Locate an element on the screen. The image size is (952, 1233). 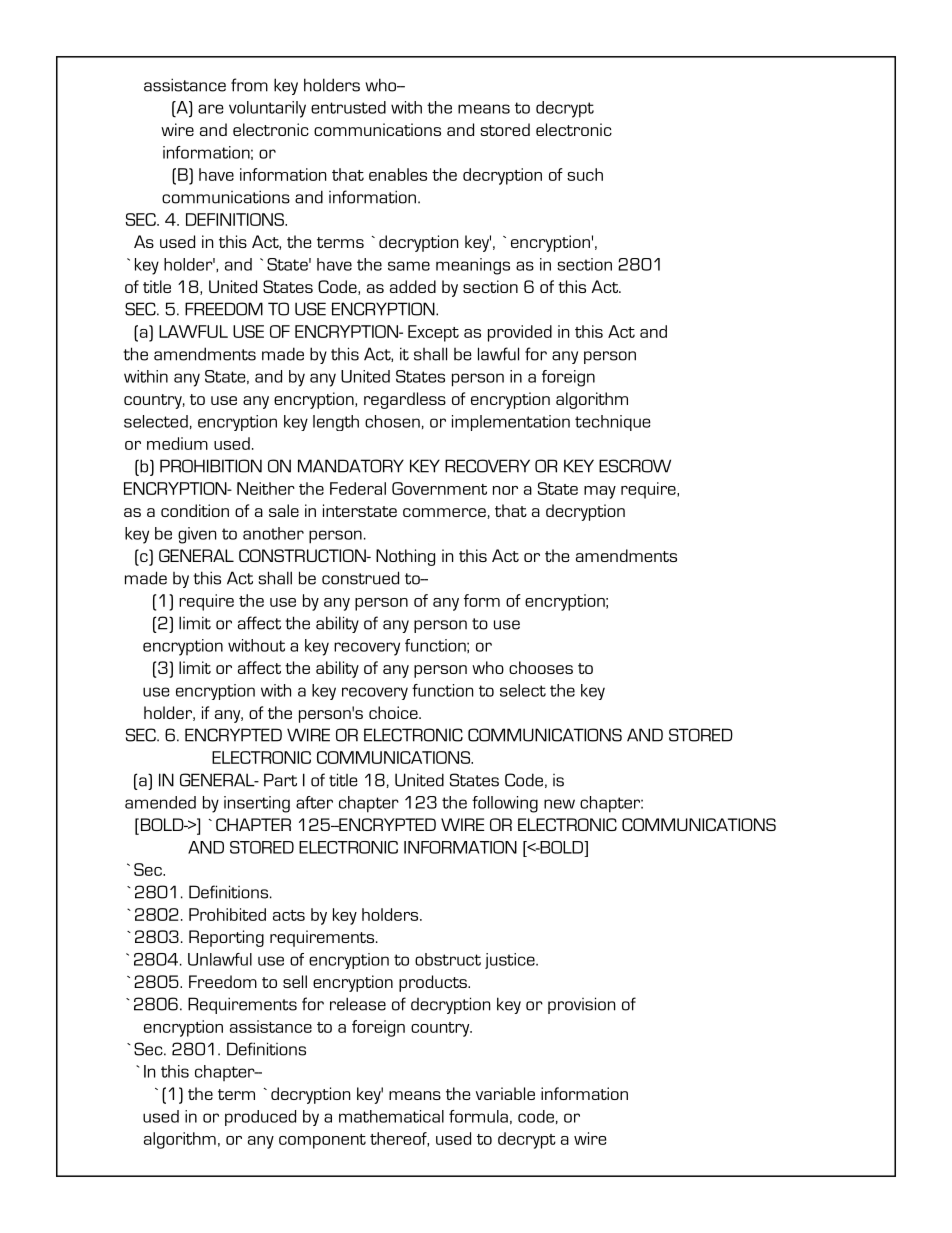
given is located at coordinates (197, 535).
